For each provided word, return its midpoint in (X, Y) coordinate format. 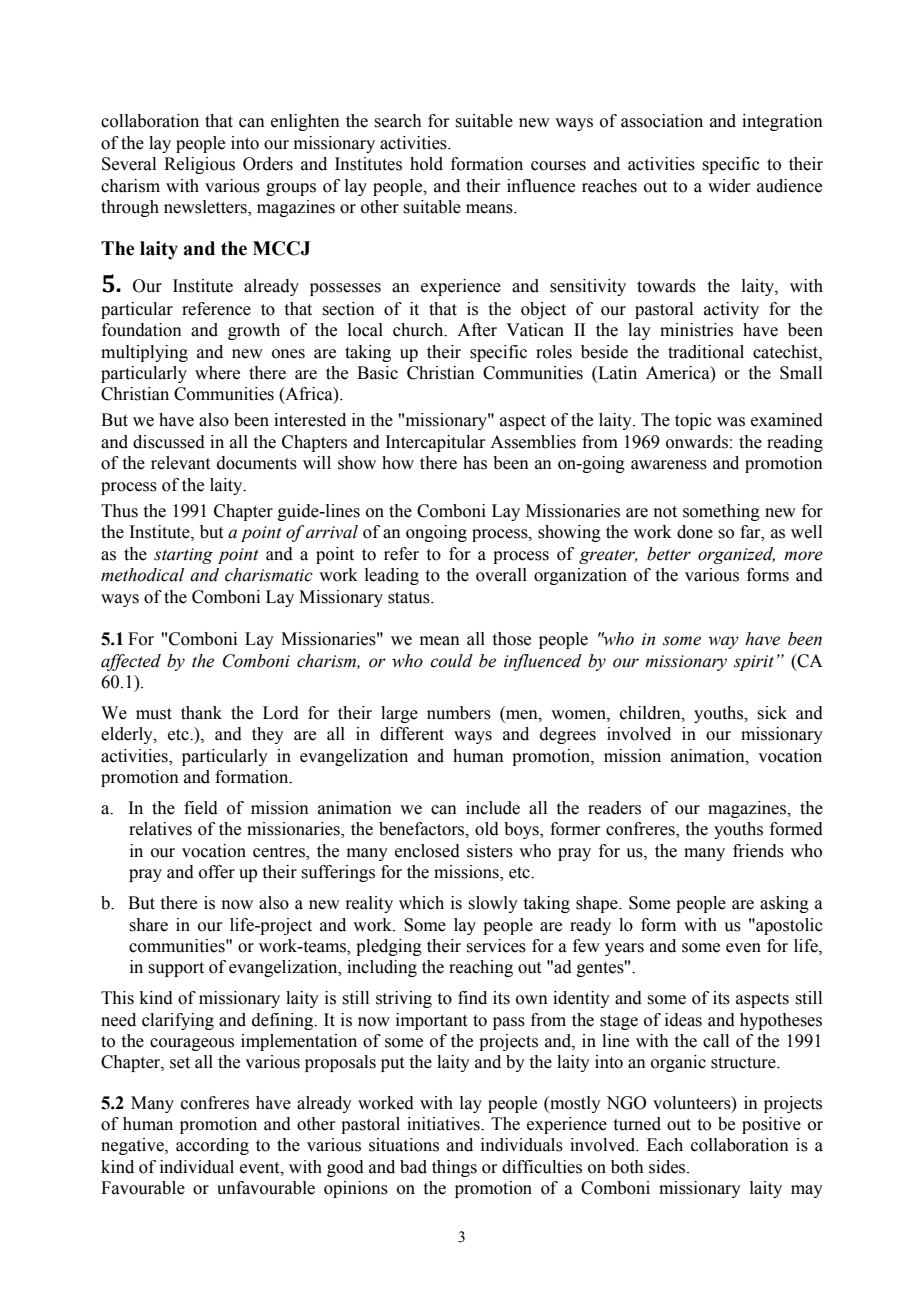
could (451, 661)
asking (784, 904)
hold (426, 164)
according (212, 1146)
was (731, 422)
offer (217, 872)
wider (729, 186)
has (475, 463)
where (217, 373)
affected (131, 662)
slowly (493, 904)
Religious (199, 165)
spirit (754, 663)
